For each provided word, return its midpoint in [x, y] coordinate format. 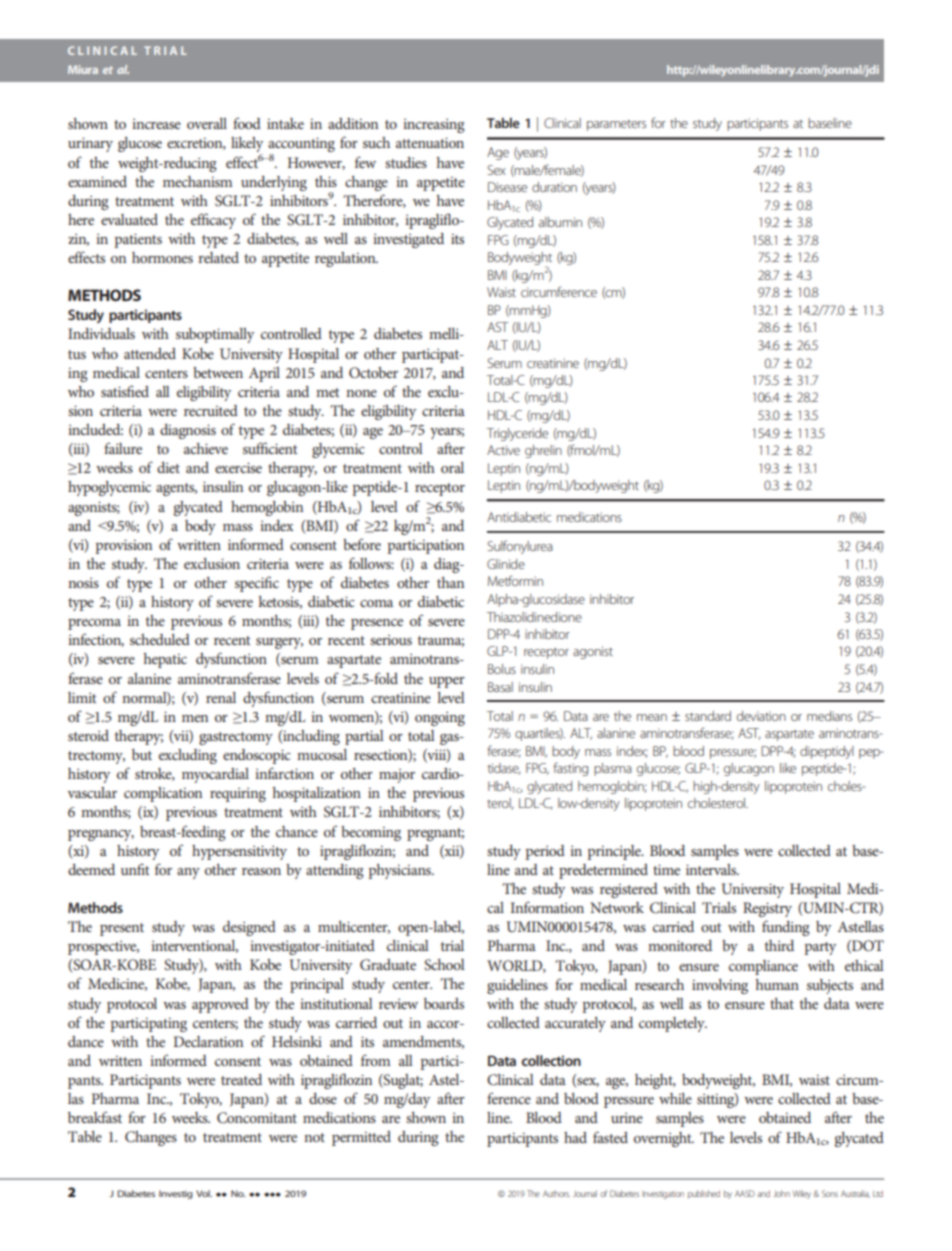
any [188, 873]
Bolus [502, 669]
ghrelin [543, 451]
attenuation [430, 142]
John [782, 1193]
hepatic [165, 660]
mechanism [197, 181]
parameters [616, 125]
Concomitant [257, 1117]
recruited [211, 410]
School [444, 965]
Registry [767, 909]
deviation [761, 716]
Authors [556, 1193]
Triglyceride [517, 434]
